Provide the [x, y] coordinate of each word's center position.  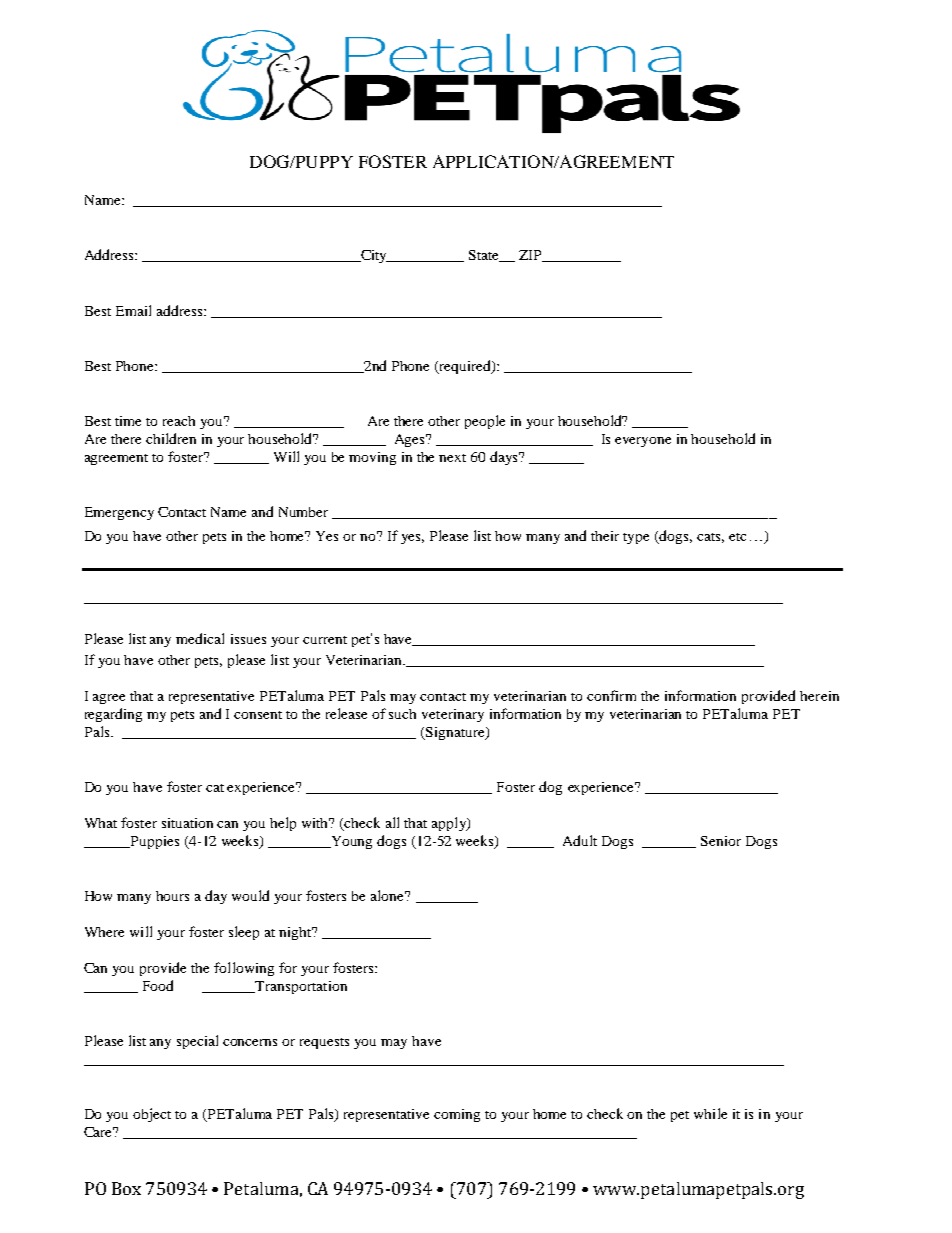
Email [133, 310]
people [485, 422]
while [710, 1113]
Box [126, 1188]
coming [457, 1115]
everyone [643, 442]
